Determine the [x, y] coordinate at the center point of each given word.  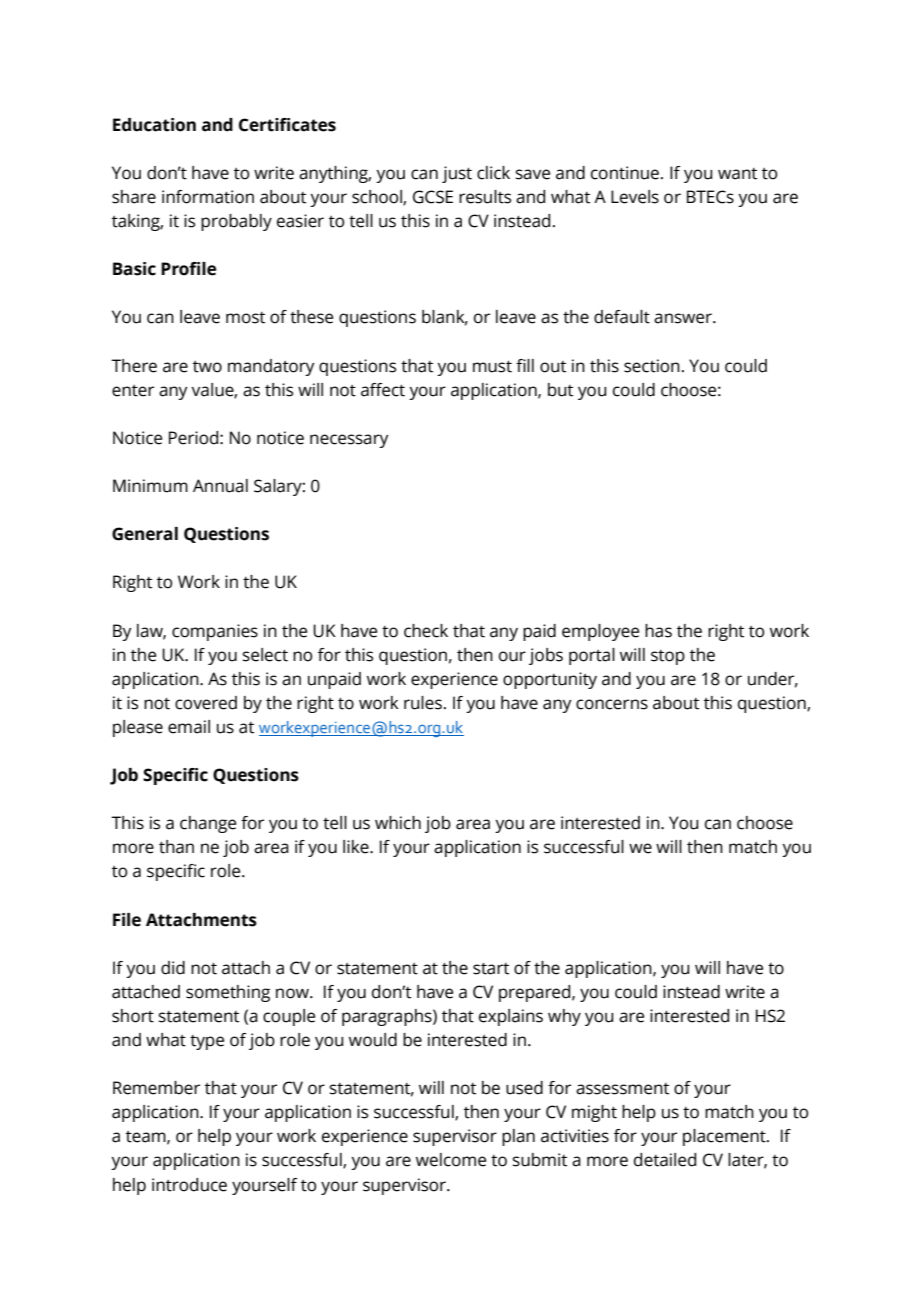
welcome [451, 1160]
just [457, 174]
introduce [189, 1185]
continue [625, 173]
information [208, 197]
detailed [665, 1160]
